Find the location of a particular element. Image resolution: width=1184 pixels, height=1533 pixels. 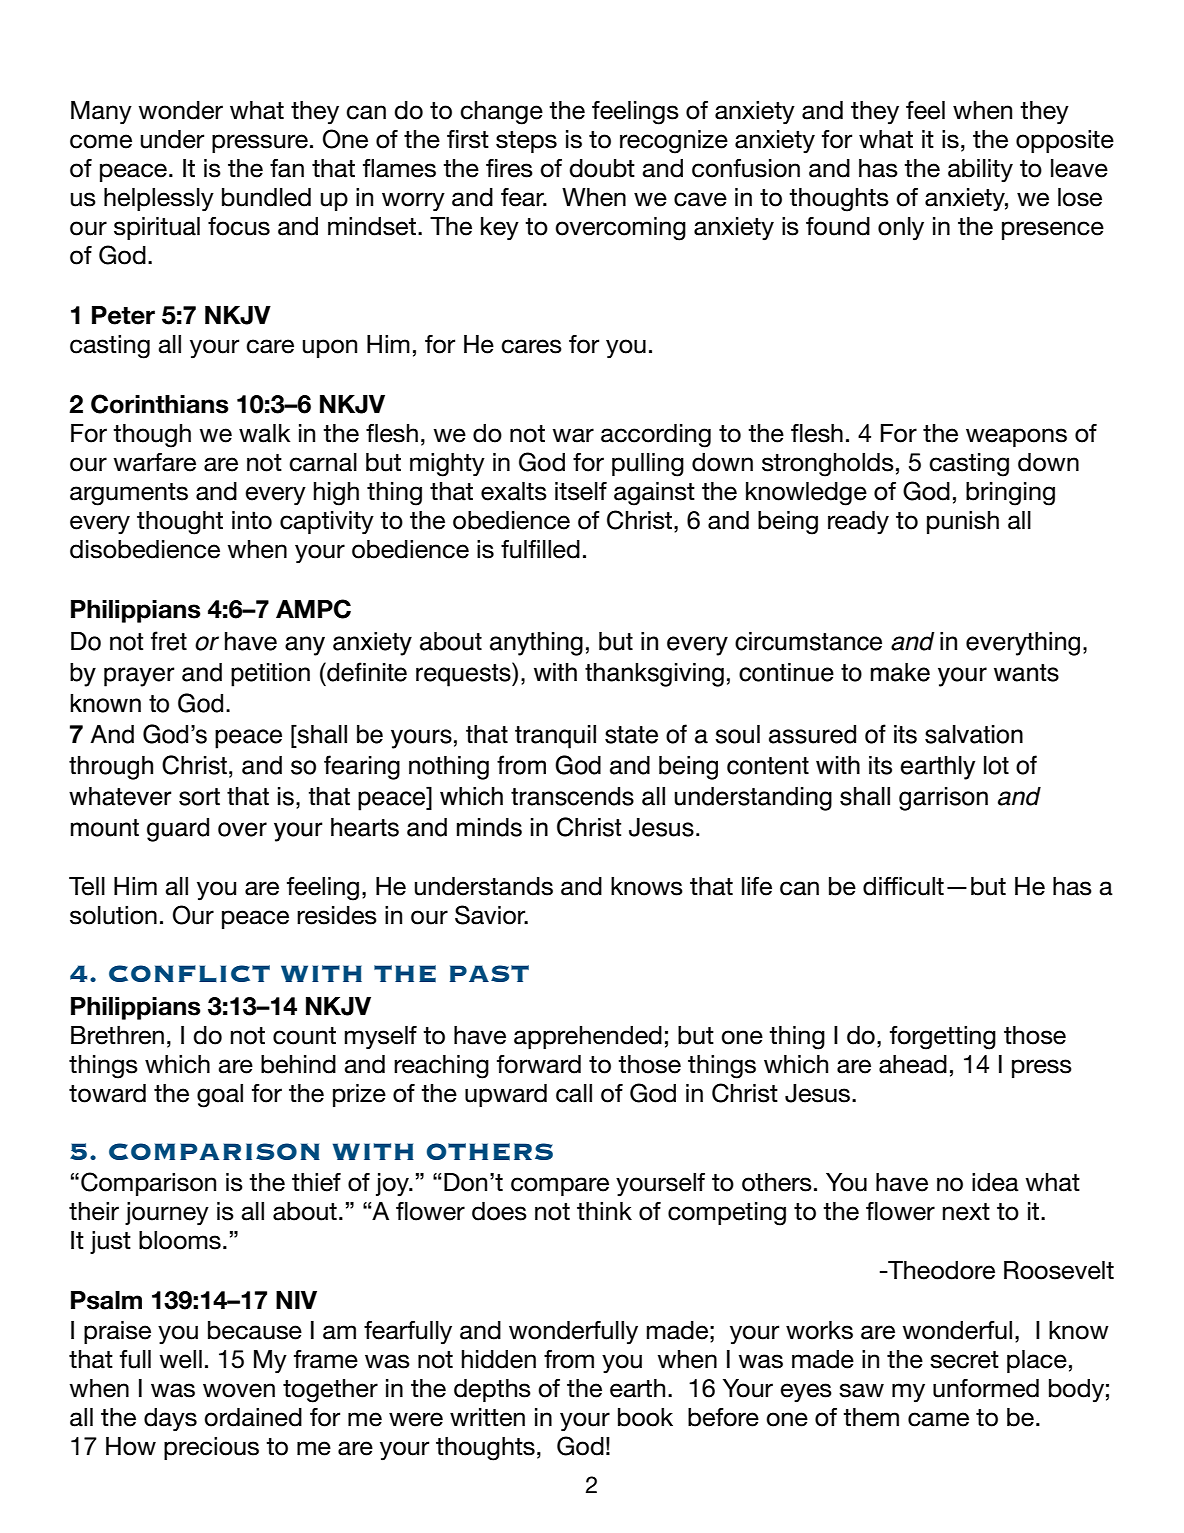

itself is located at coordinates (581, 491).
